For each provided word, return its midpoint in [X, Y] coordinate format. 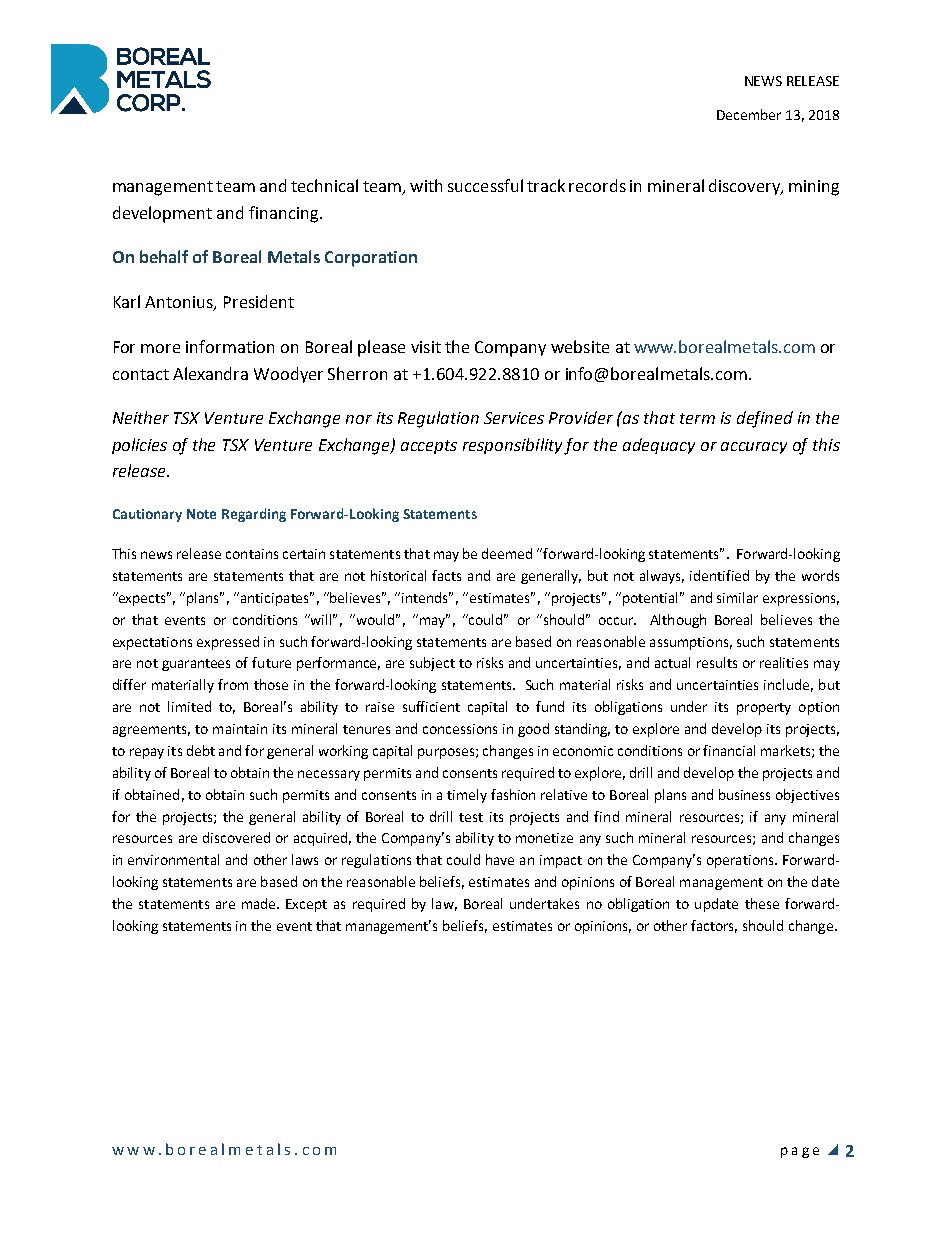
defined [765, 419]
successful [485, 185]
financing [285, 214]
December [749, 114]
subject [432, 664]
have [500, 859]
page [800, 1152]
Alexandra [210, 373]
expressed [228, 643]
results [717, 662]
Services [514, 418]
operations [741, 861]
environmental [173, 859]
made [260, 903]
